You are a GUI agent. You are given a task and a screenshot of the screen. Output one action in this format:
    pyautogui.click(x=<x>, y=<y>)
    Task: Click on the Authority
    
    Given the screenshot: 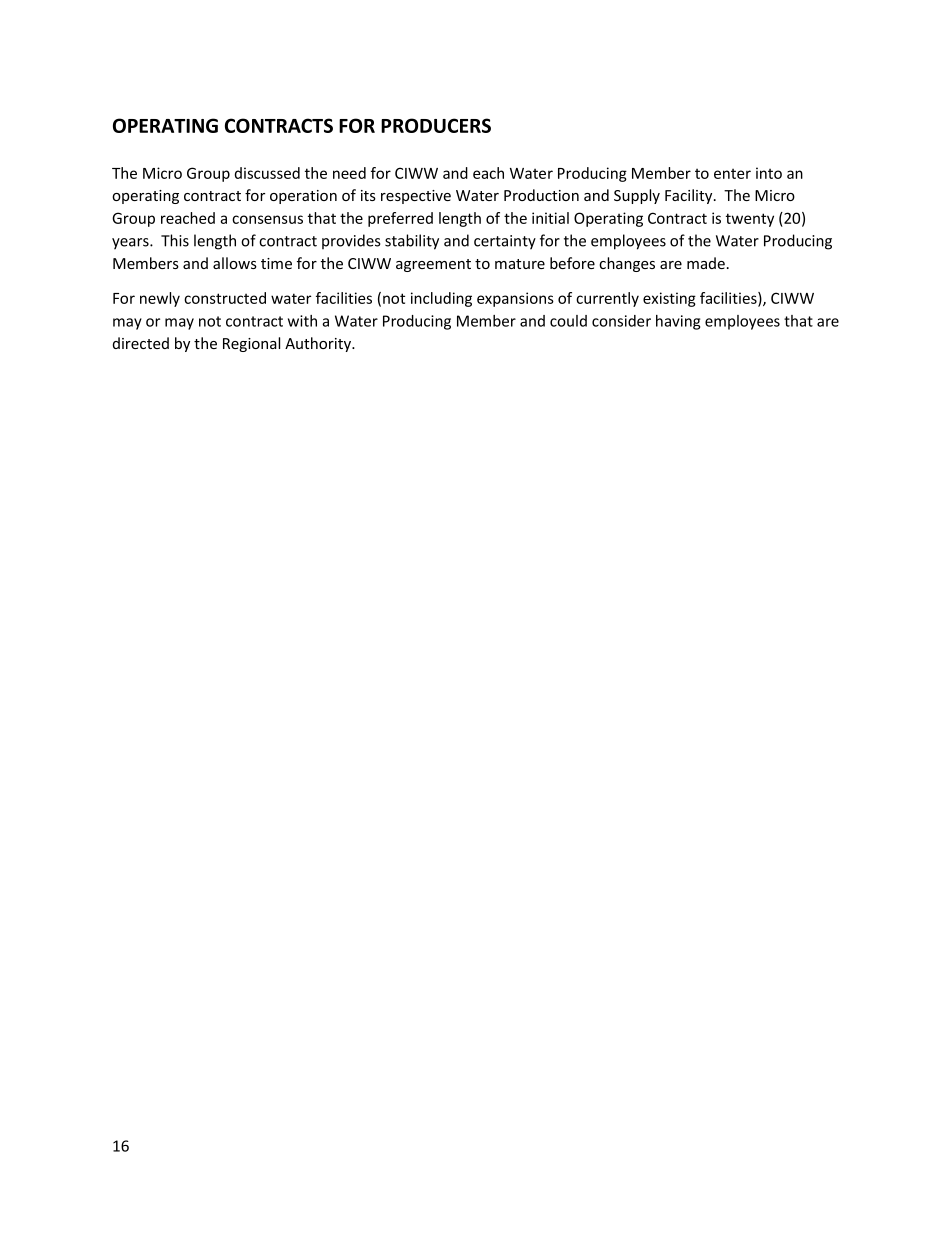 What is the action you would take?
    pyautogui.click(x=319, y=344)
